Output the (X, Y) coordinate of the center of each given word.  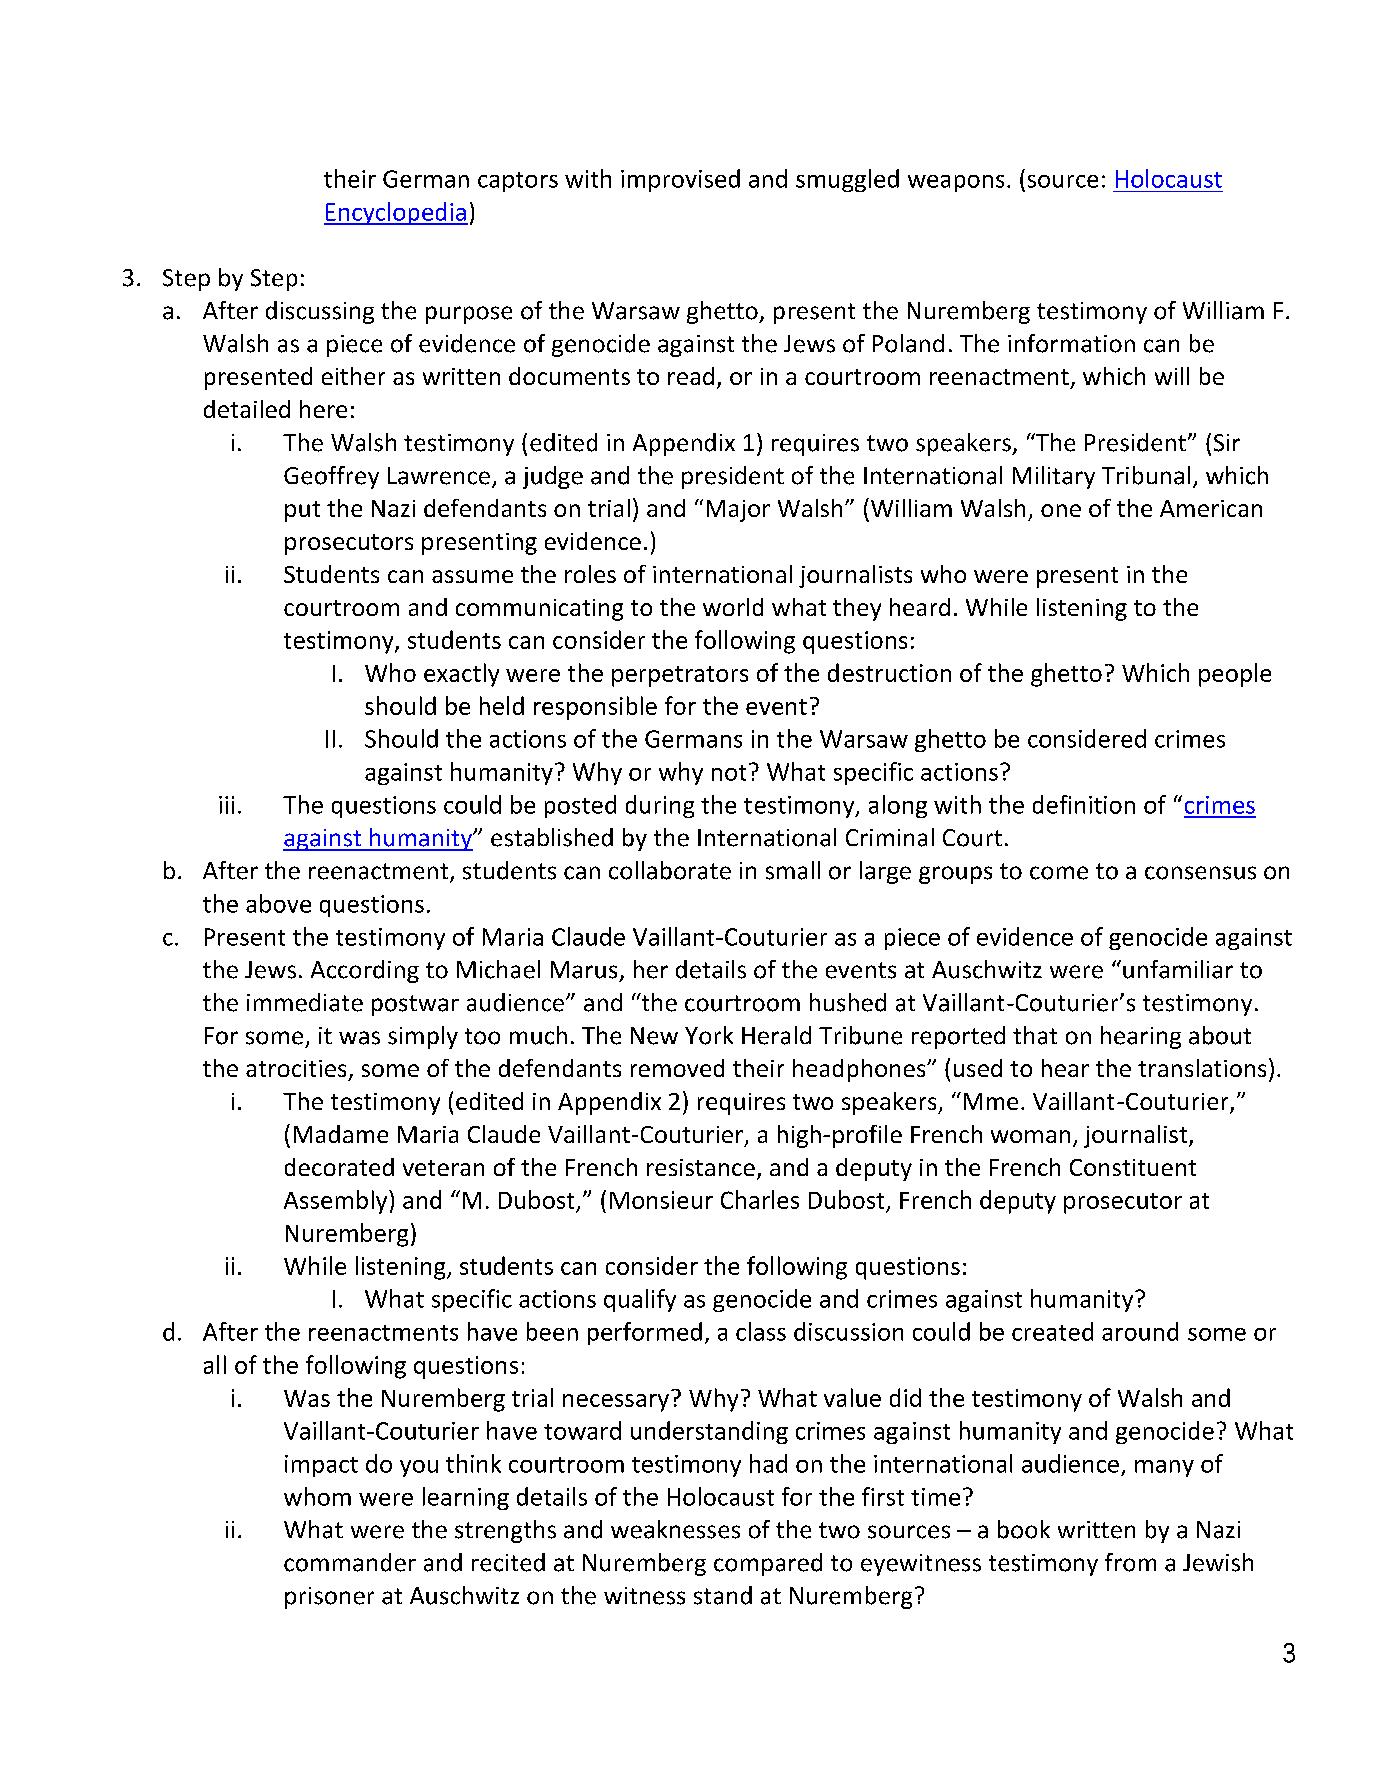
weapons (956, 183)
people (1235, 675)
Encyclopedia (396, 213)
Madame (341, 1134)
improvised (680, 180)
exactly (461, 675)
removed (677, 1068)
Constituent (1133, 1167)
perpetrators (680, 676)
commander (350, 1562)
